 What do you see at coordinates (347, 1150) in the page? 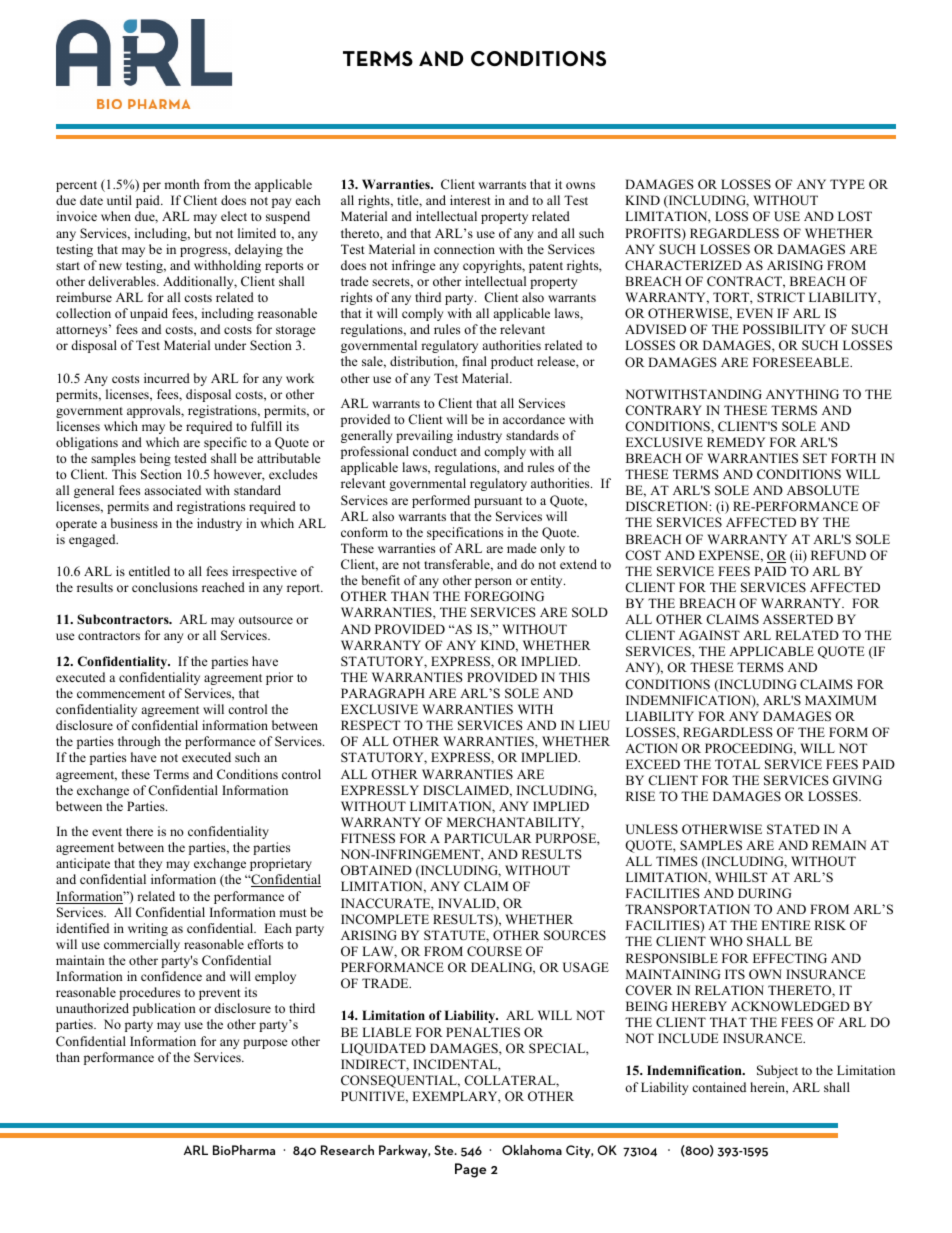
I see `Research` at bounding box center [347, 1150].
